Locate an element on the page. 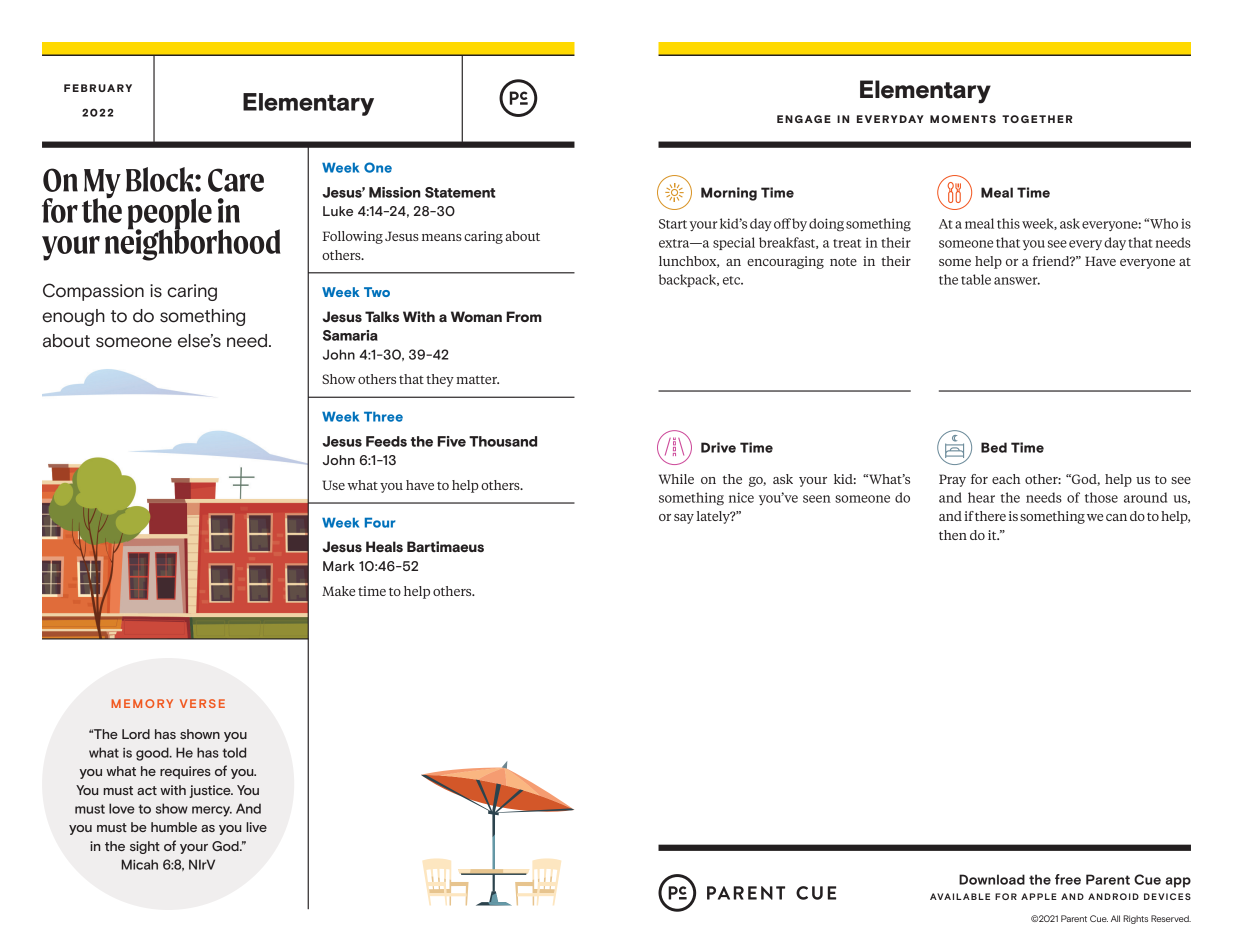  FEBRUARY is located at coordinates (98, 88).
